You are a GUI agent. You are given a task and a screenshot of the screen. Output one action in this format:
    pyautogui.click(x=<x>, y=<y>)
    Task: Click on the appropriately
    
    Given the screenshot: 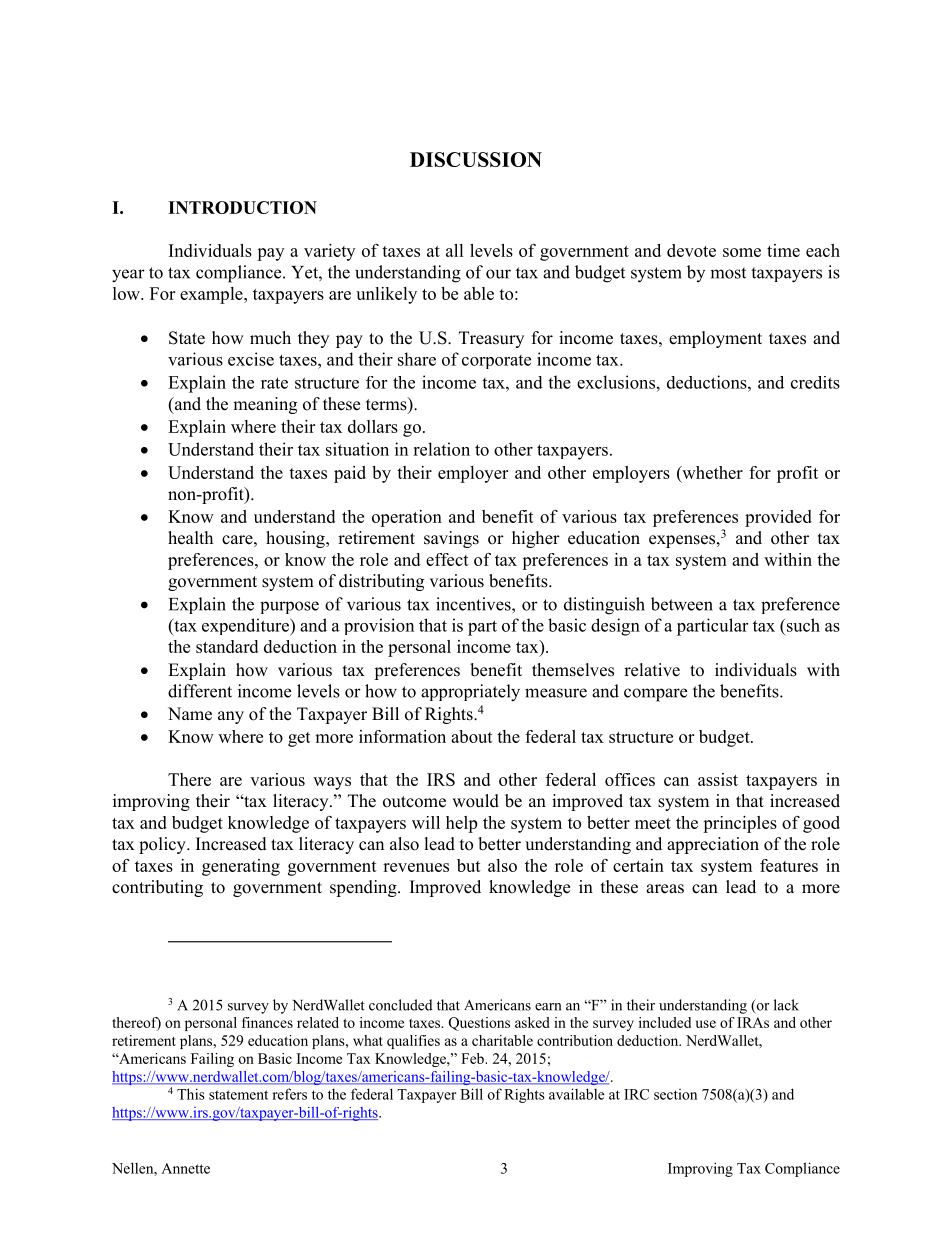 What is the action you would take?
    pyautogui.click(x=470, y=693)
